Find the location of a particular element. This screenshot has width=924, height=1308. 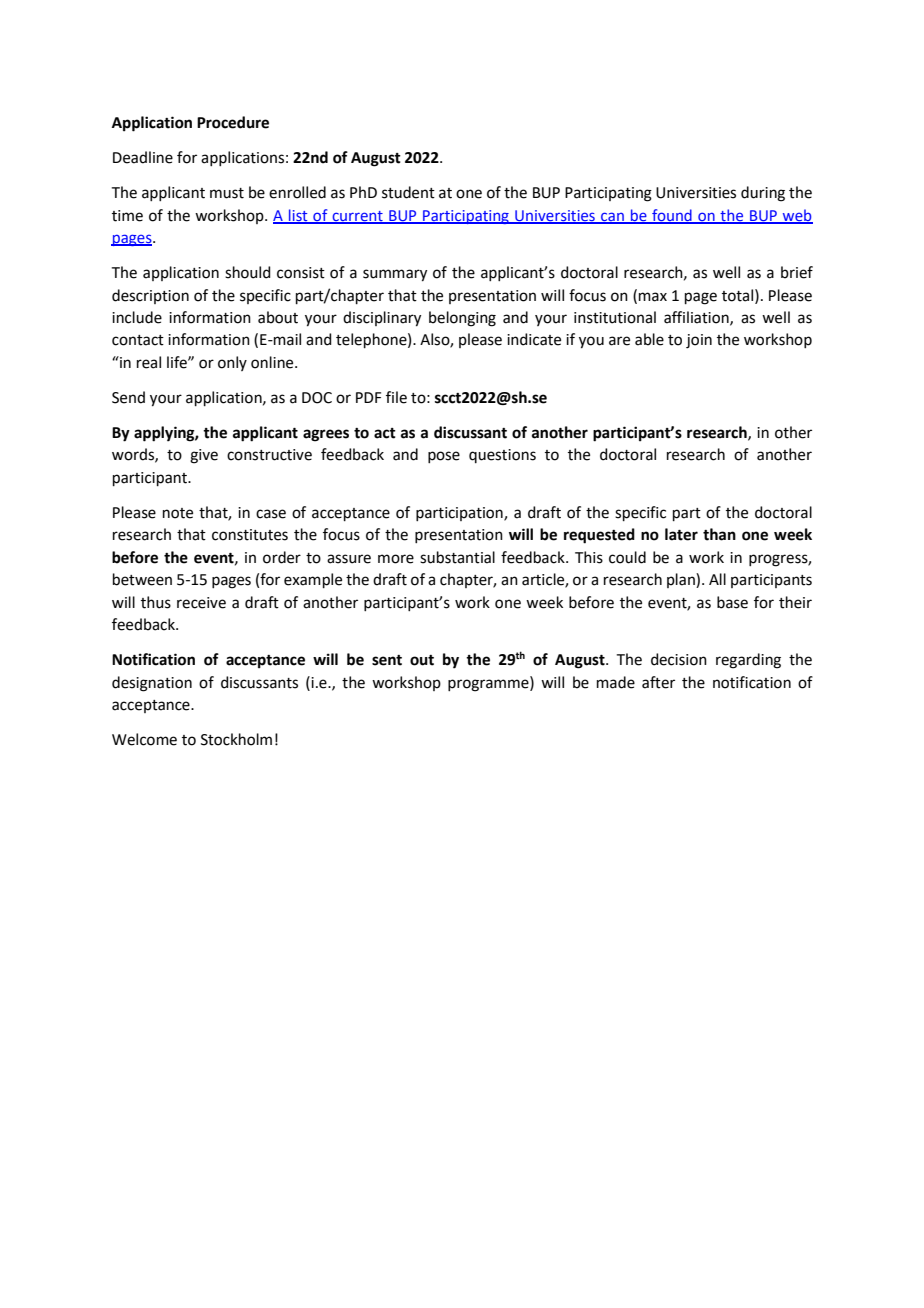

Procedure is located at coordinates (233, 122).
